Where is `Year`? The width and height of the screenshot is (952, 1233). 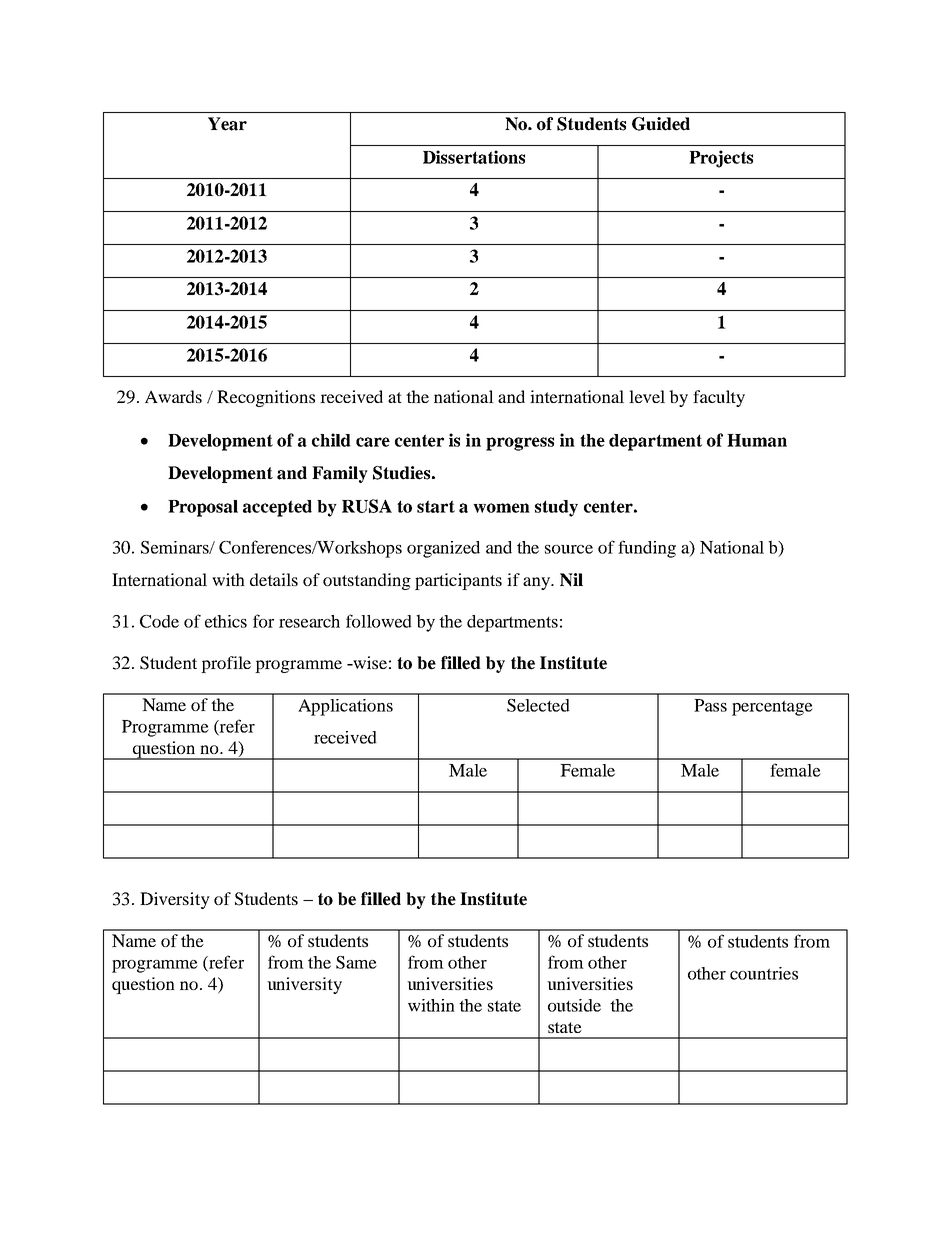
Year is located at coordinates (227, 124).
